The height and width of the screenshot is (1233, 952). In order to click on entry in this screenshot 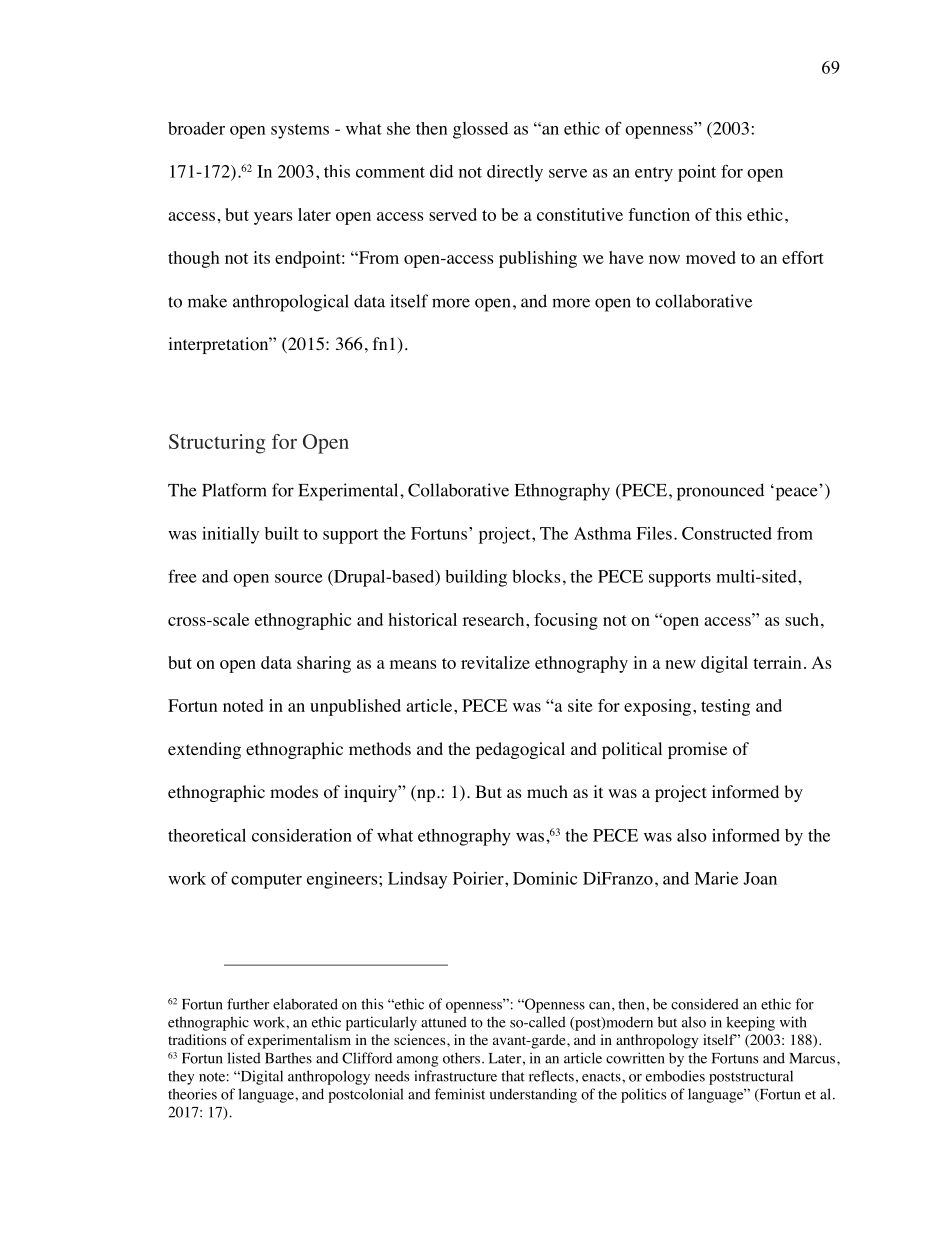, I will do `click(654, 174)`.
